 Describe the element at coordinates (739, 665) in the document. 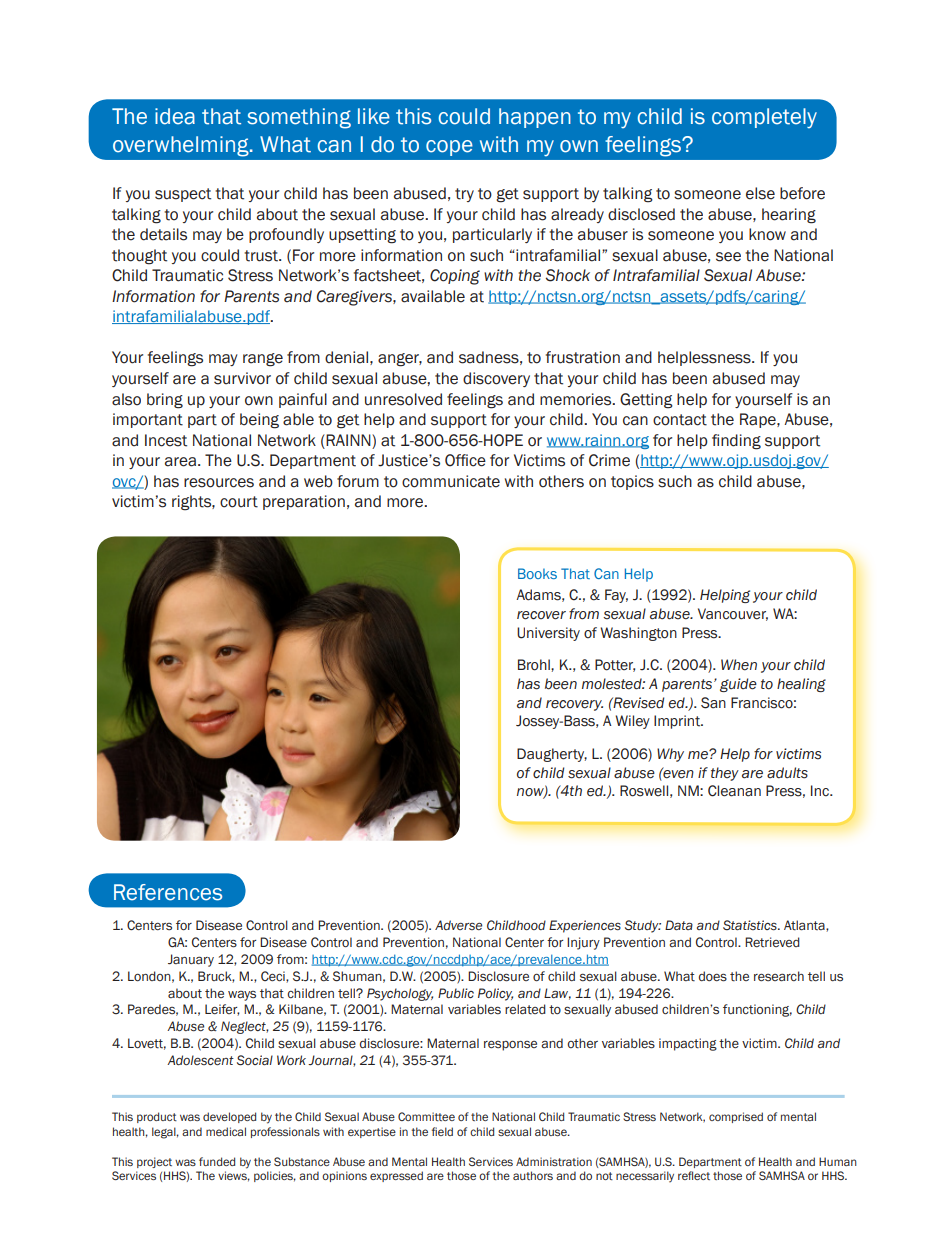

I see `When` at that location.
